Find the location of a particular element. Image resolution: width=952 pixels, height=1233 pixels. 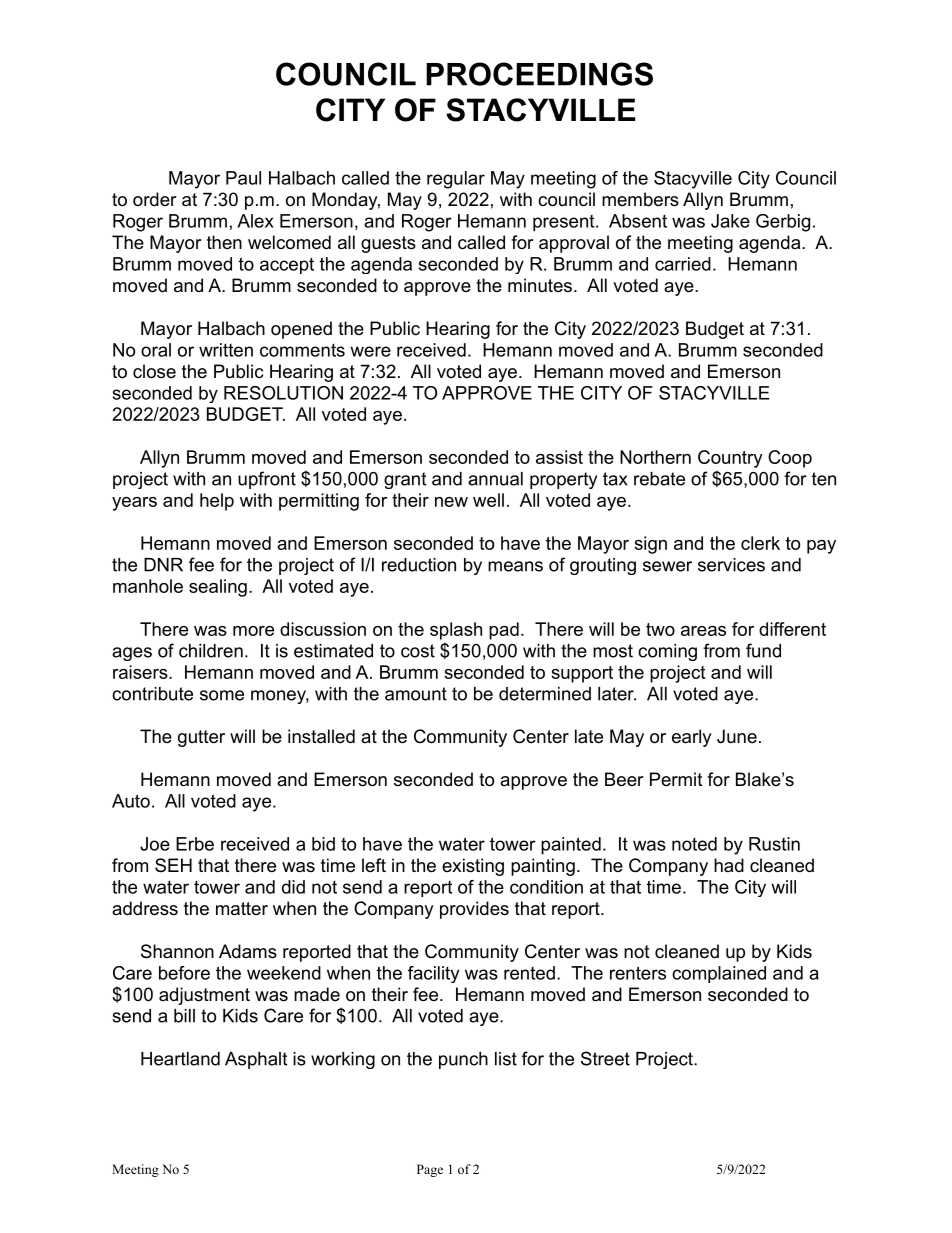

Rustin is located at coordinates (774, 844).
